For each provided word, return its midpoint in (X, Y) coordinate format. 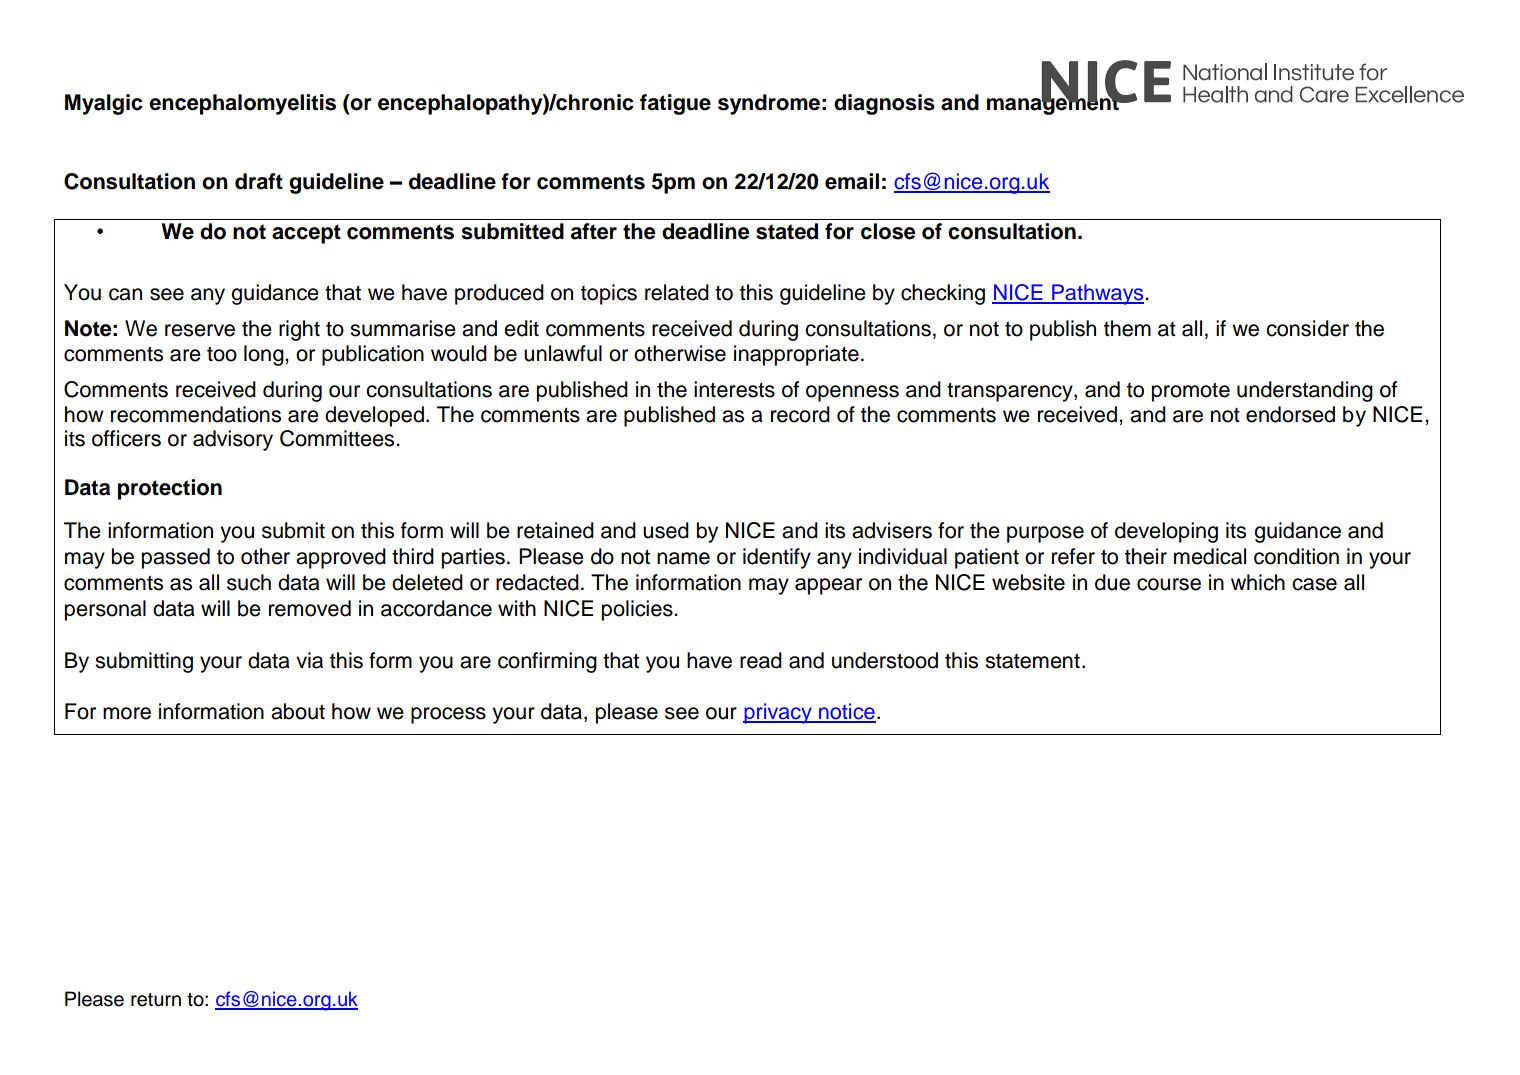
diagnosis (884, 104)
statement (1032, 661)
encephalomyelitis (242, 104)
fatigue (675, 104)
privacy (778, 713)
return (156, 1000)
